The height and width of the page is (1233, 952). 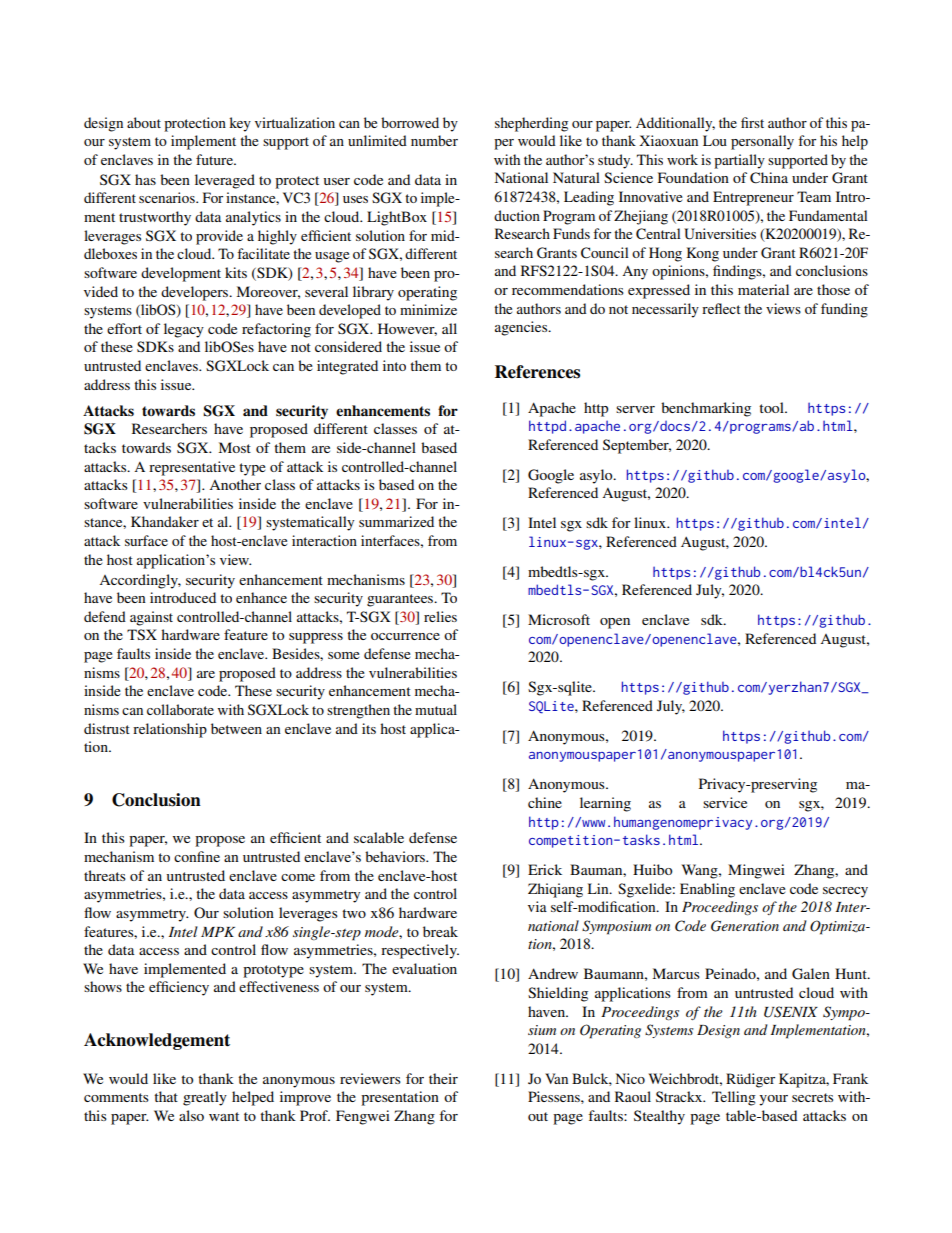 I want to click on greatly, so click(x=205, y=1098).
